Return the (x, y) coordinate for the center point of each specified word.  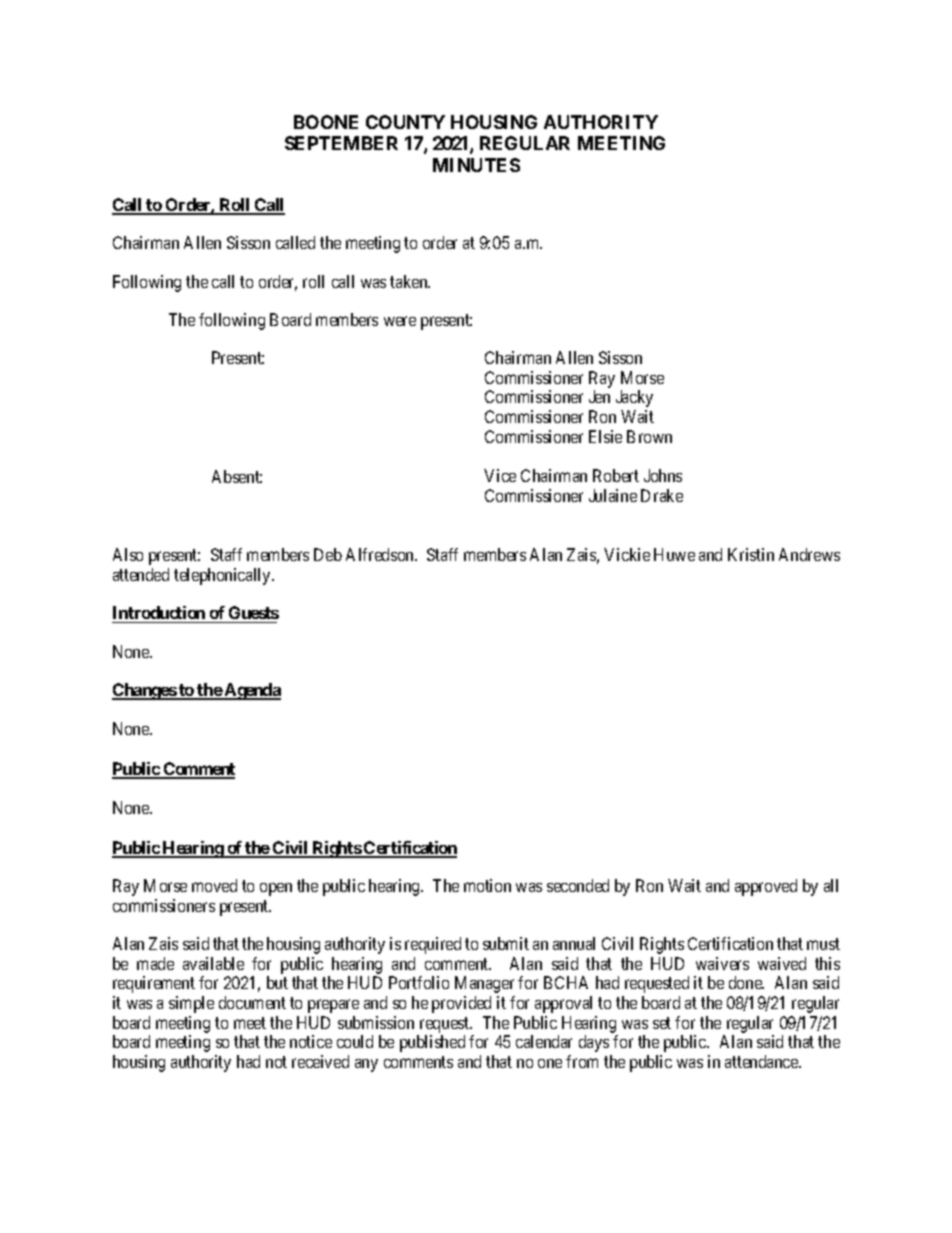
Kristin (751, 554)
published (432, 1043)
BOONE (326, 122)
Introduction (159, 612)
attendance (762, 1061)
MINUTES (476, 165)
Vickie (627, 554)
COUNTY (405, 122)
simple (191, 1004)
